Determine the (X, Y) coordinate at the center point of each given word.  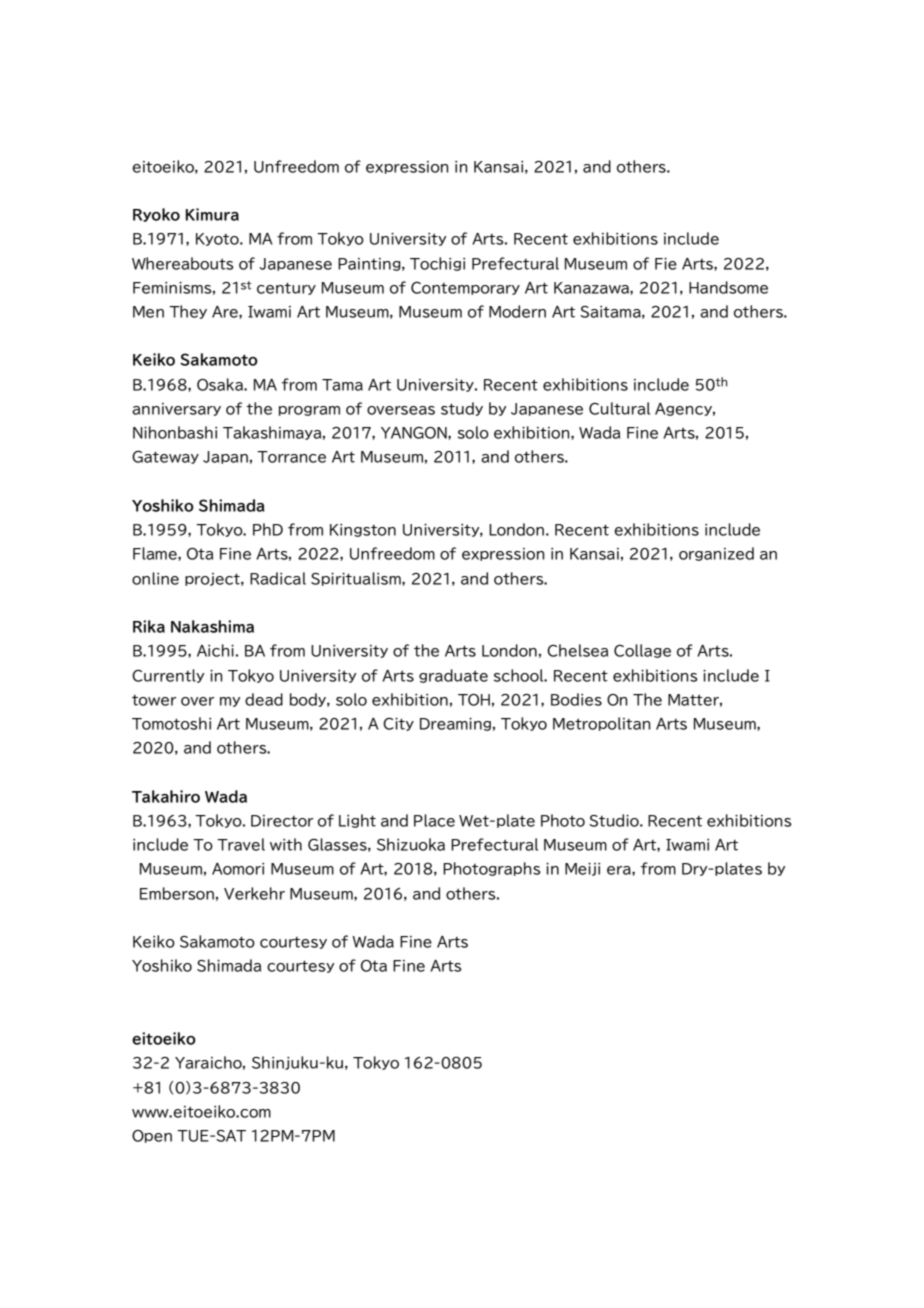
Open (152, 1136)
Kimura (212, 214)
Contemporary (465, 288)
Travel (241, 844)
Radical (278, 578)
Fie (666, 264)
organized (716, 554)
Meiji (582, 869)
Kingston (363, 530)
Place (434, 820)
